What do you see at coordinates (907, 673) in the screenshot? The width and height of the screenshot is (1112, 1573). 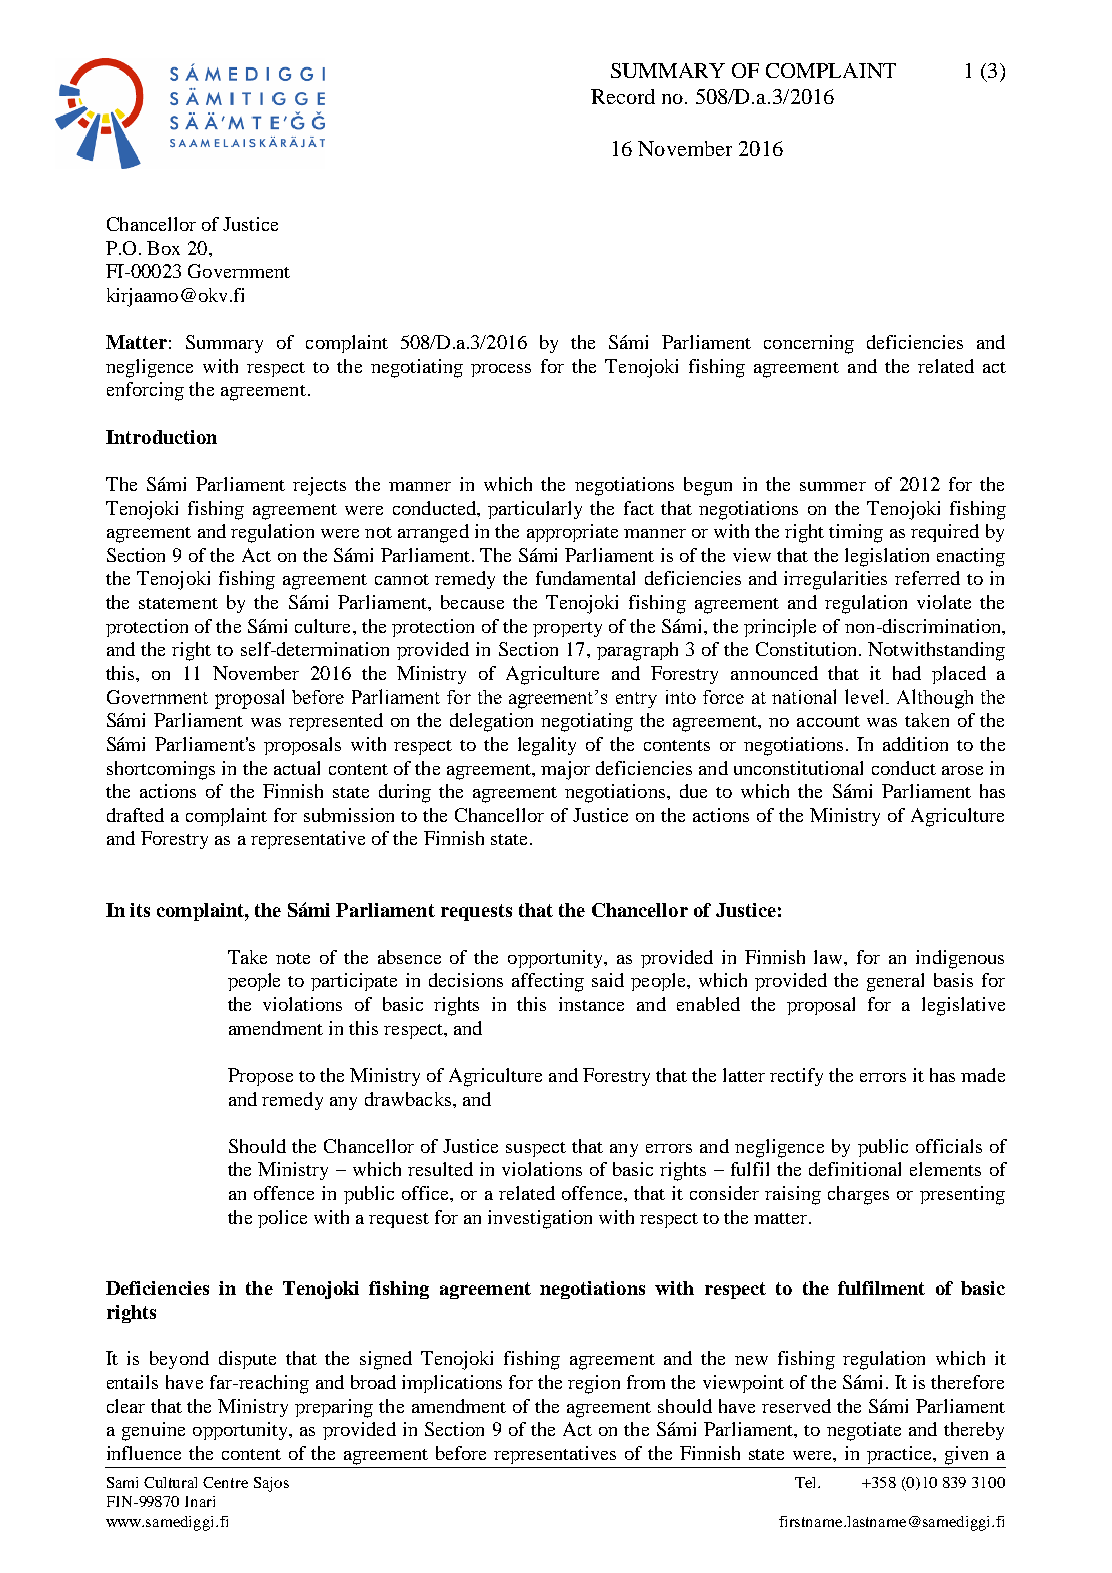 I see `had` at bounding box center [907, 673].
